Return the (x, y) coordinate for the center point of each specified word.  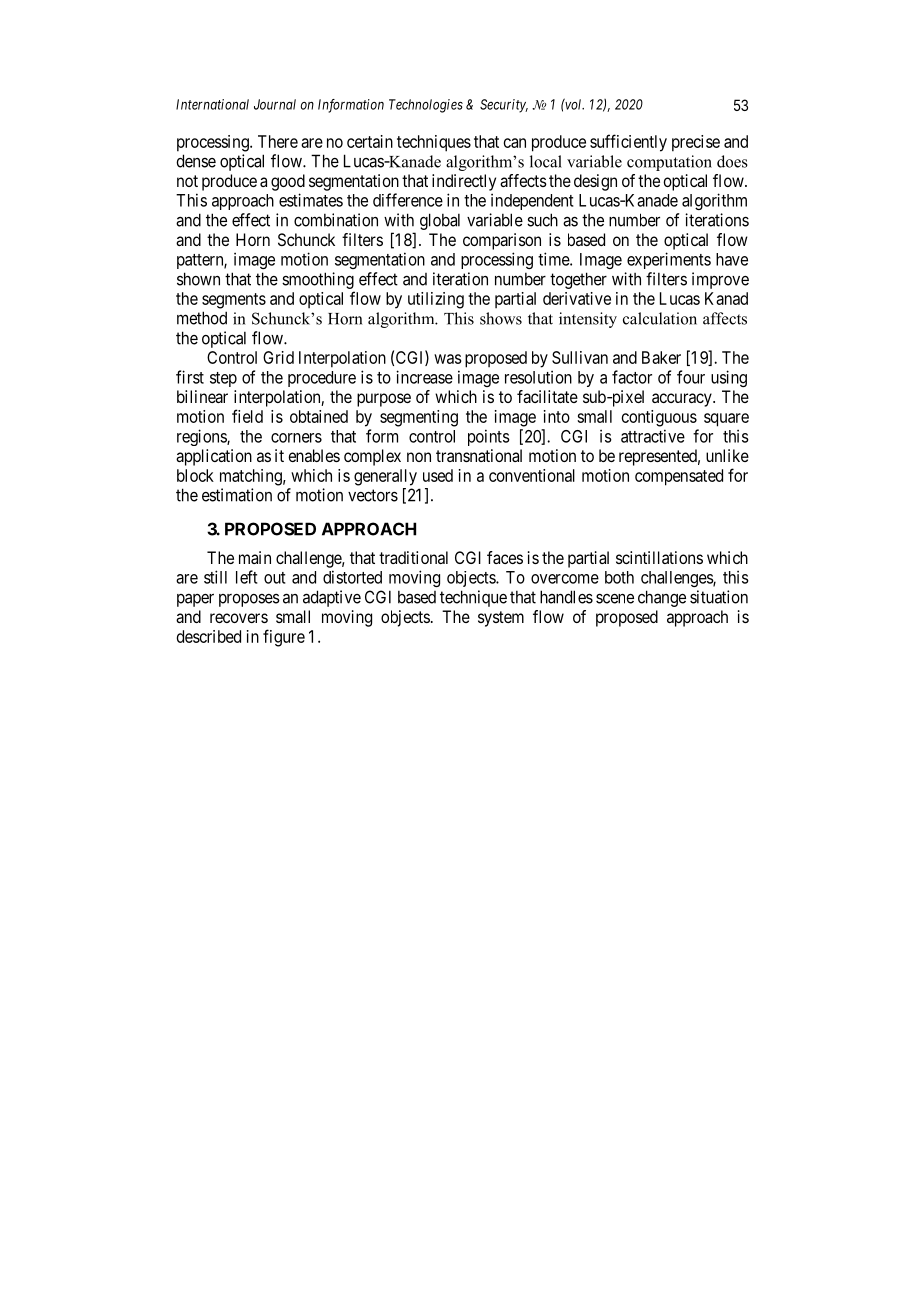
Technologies (426, 106)
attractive (653, 436)
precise (696, 143)
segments (234, 301)
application (214, 457)
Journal (275, 104)
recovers (239, 618)
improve (720, 280)
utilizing (436, 300)
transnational (479, 455)
